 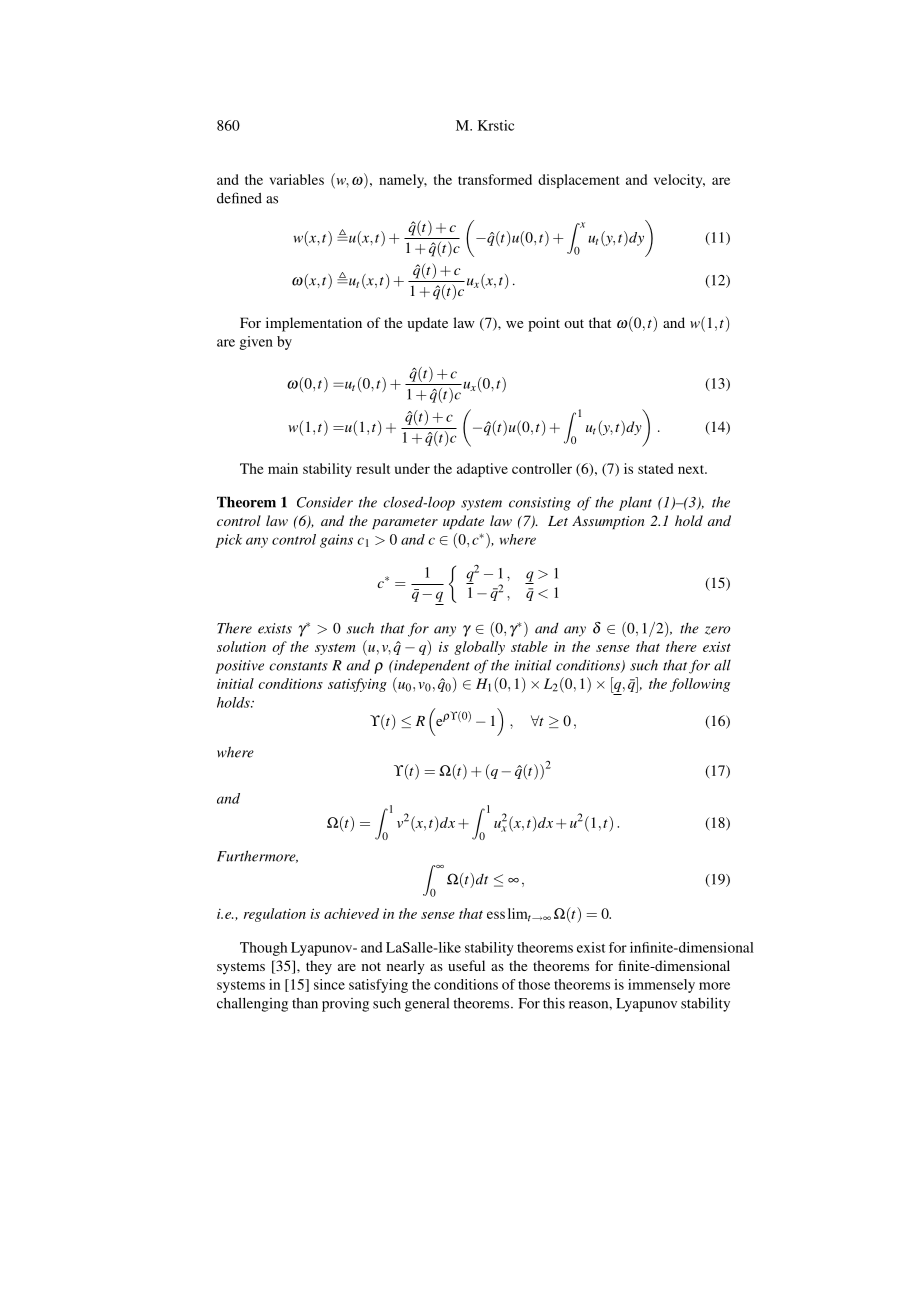 What do you see at coordinates (325, 502) in the screenshot?
I see `Consider` at bounding box center [325, 502].
